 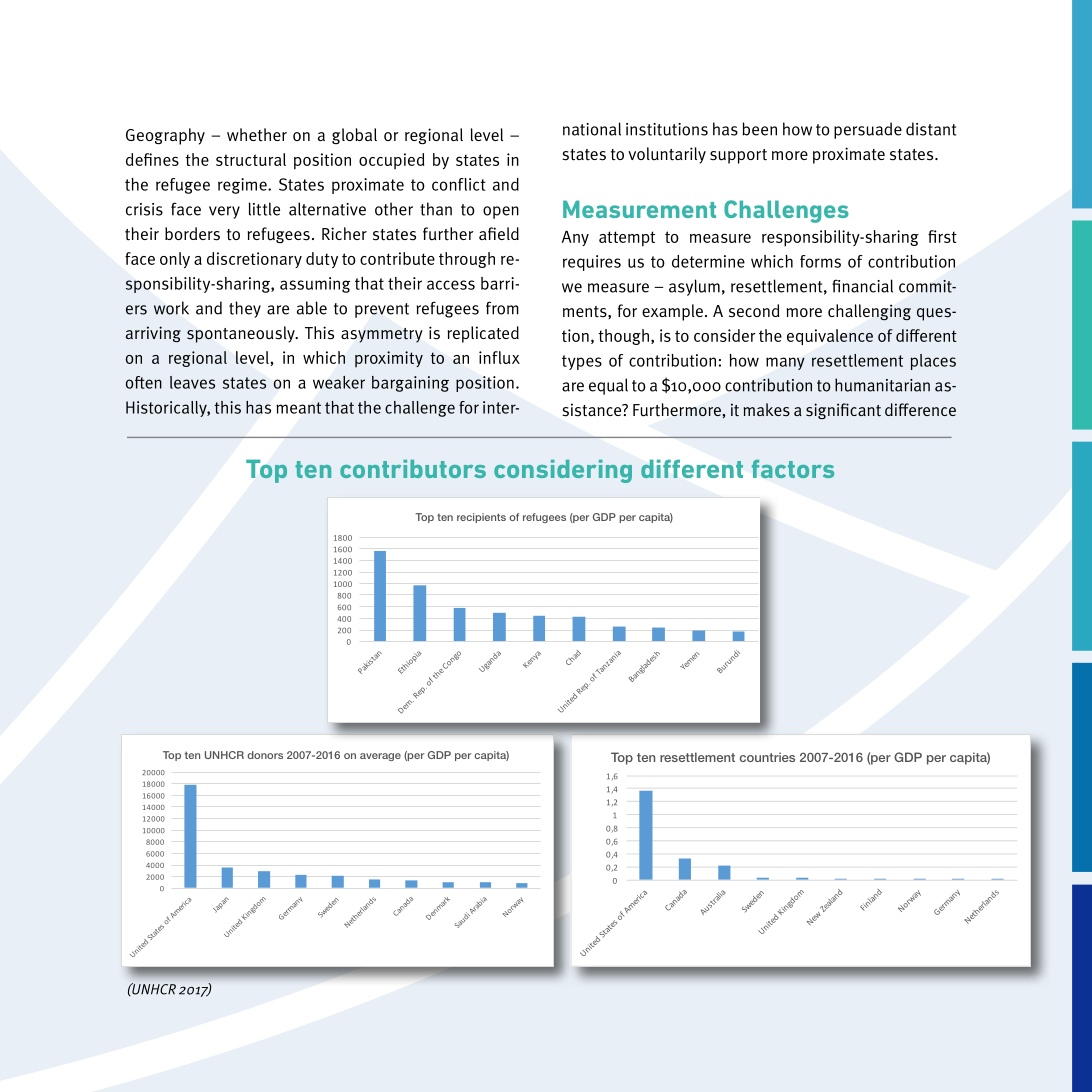 What do you see at coordinates (251, 159) in the document?
I see `structural` at bounding box center [251, 159].
